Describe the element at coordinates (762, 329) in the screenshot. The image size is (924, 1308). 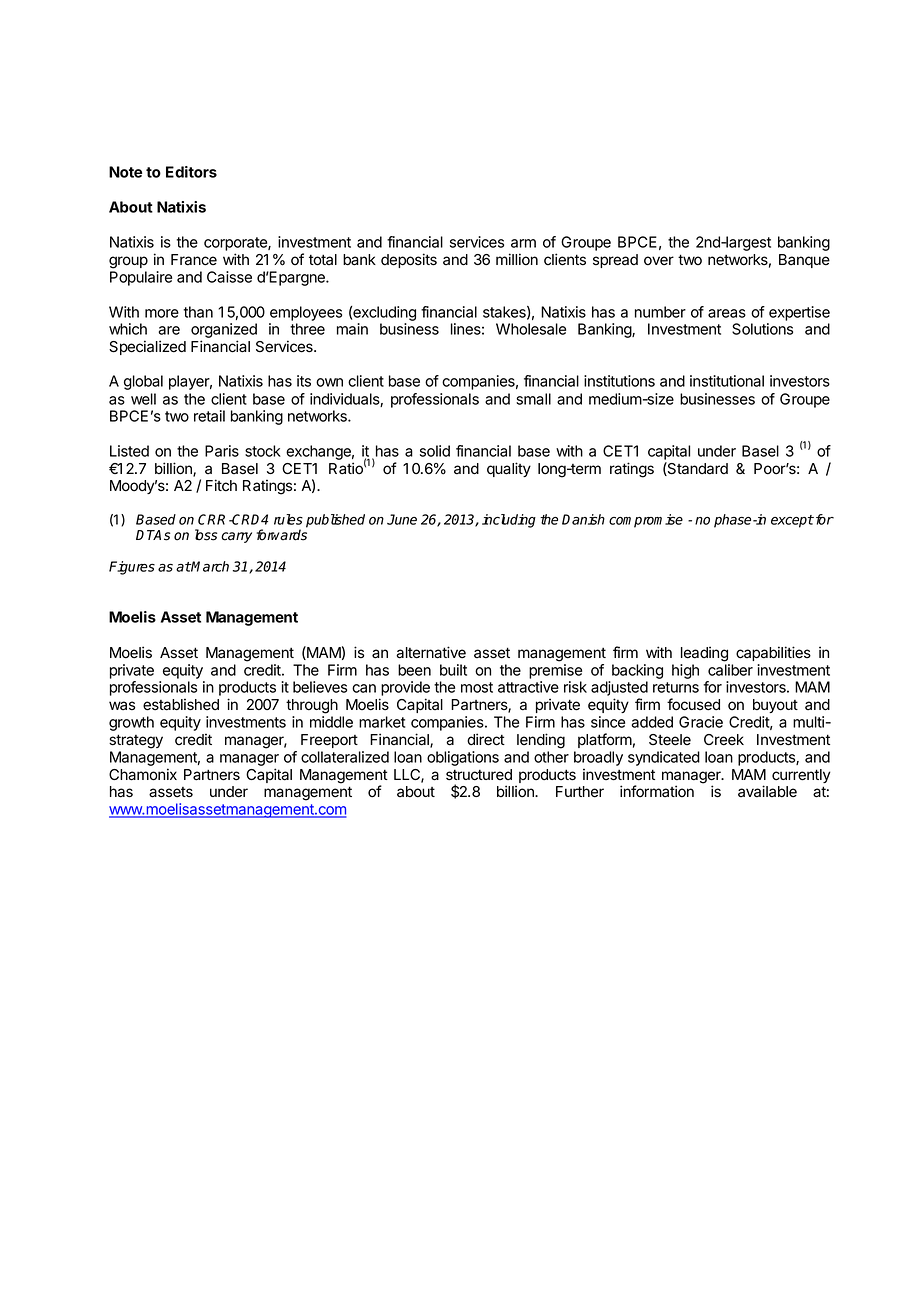
I see `Solutions` at that location.
